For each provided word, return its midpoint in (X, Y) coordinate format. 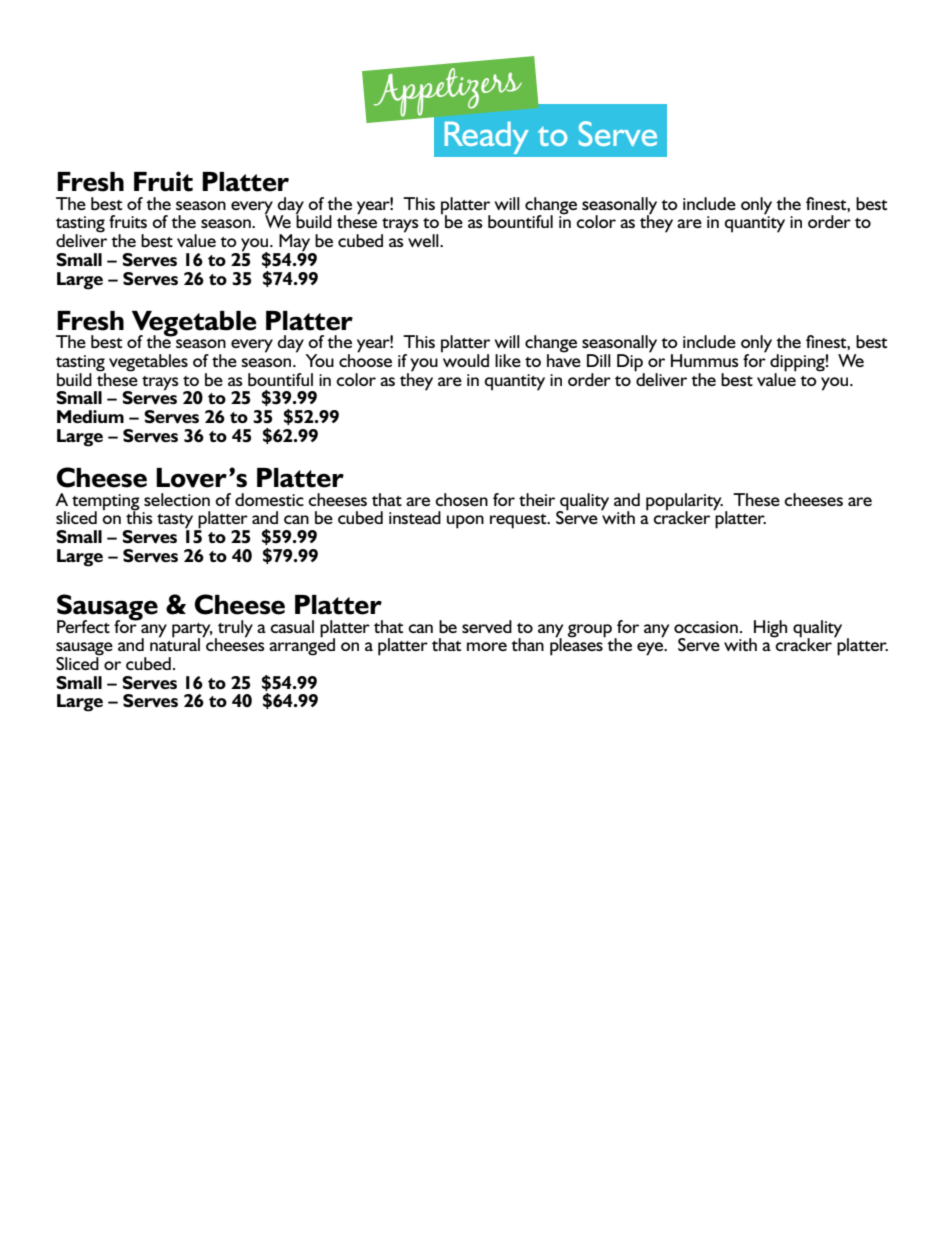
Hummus (705, 360)
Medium (90, 416)
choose (365, 359)
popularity (684, 502)
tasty (176, 522)
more (487, 646)
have (564, 359)
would (465, 359)
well (424, 240)
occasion (706, 627)
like (508, 360)
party (192, 631)
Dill (599, 360)
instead (415, 517)
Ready (487, 138)
